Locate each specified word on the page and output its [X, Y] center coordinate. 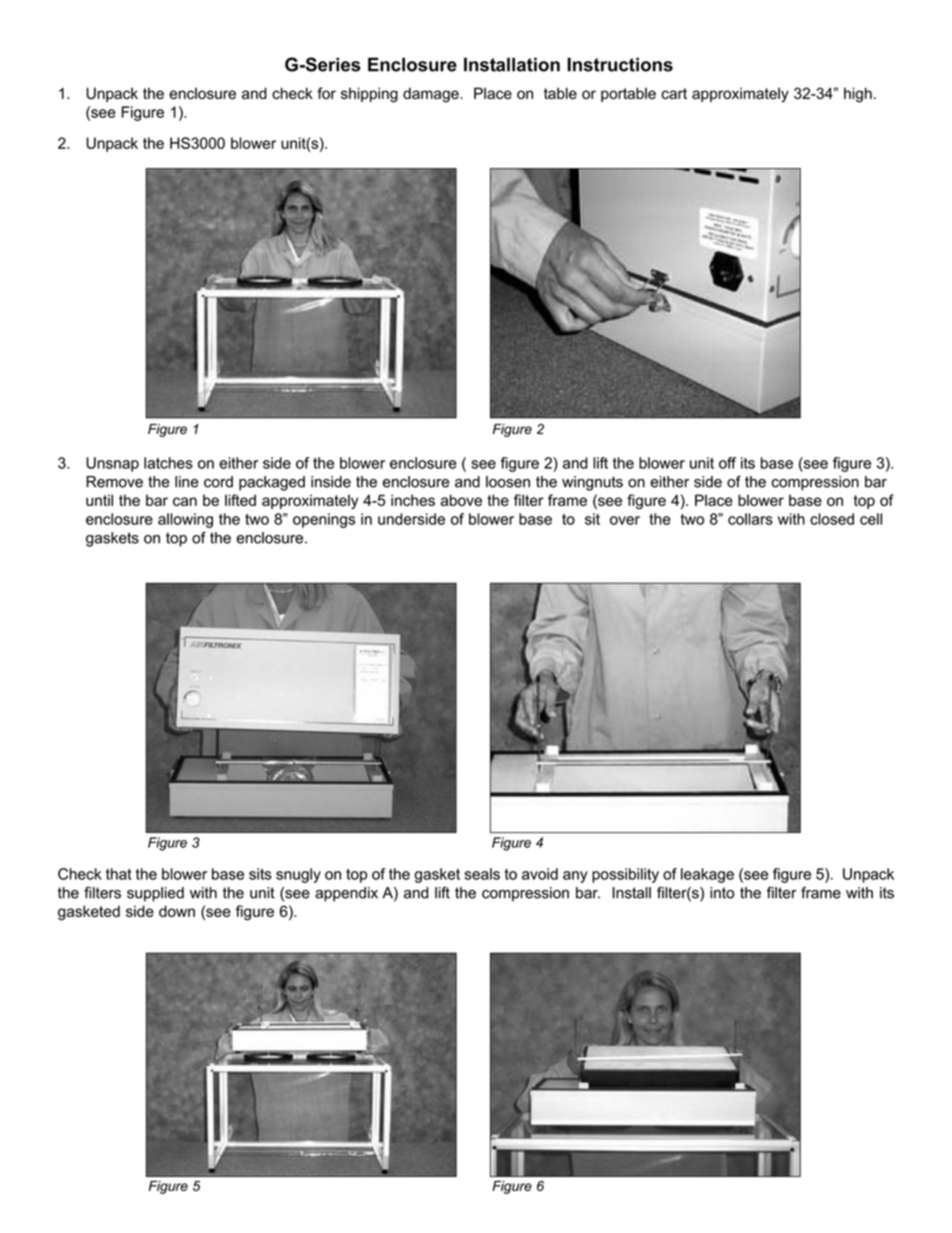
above [461, 500]
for [326, 93]
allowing [185, 520]
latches [168, 463]
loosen [508, 482]
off [727, 463]
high [858, 95]
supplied [155, 894]
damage [432, 95]
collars [750, 519]
